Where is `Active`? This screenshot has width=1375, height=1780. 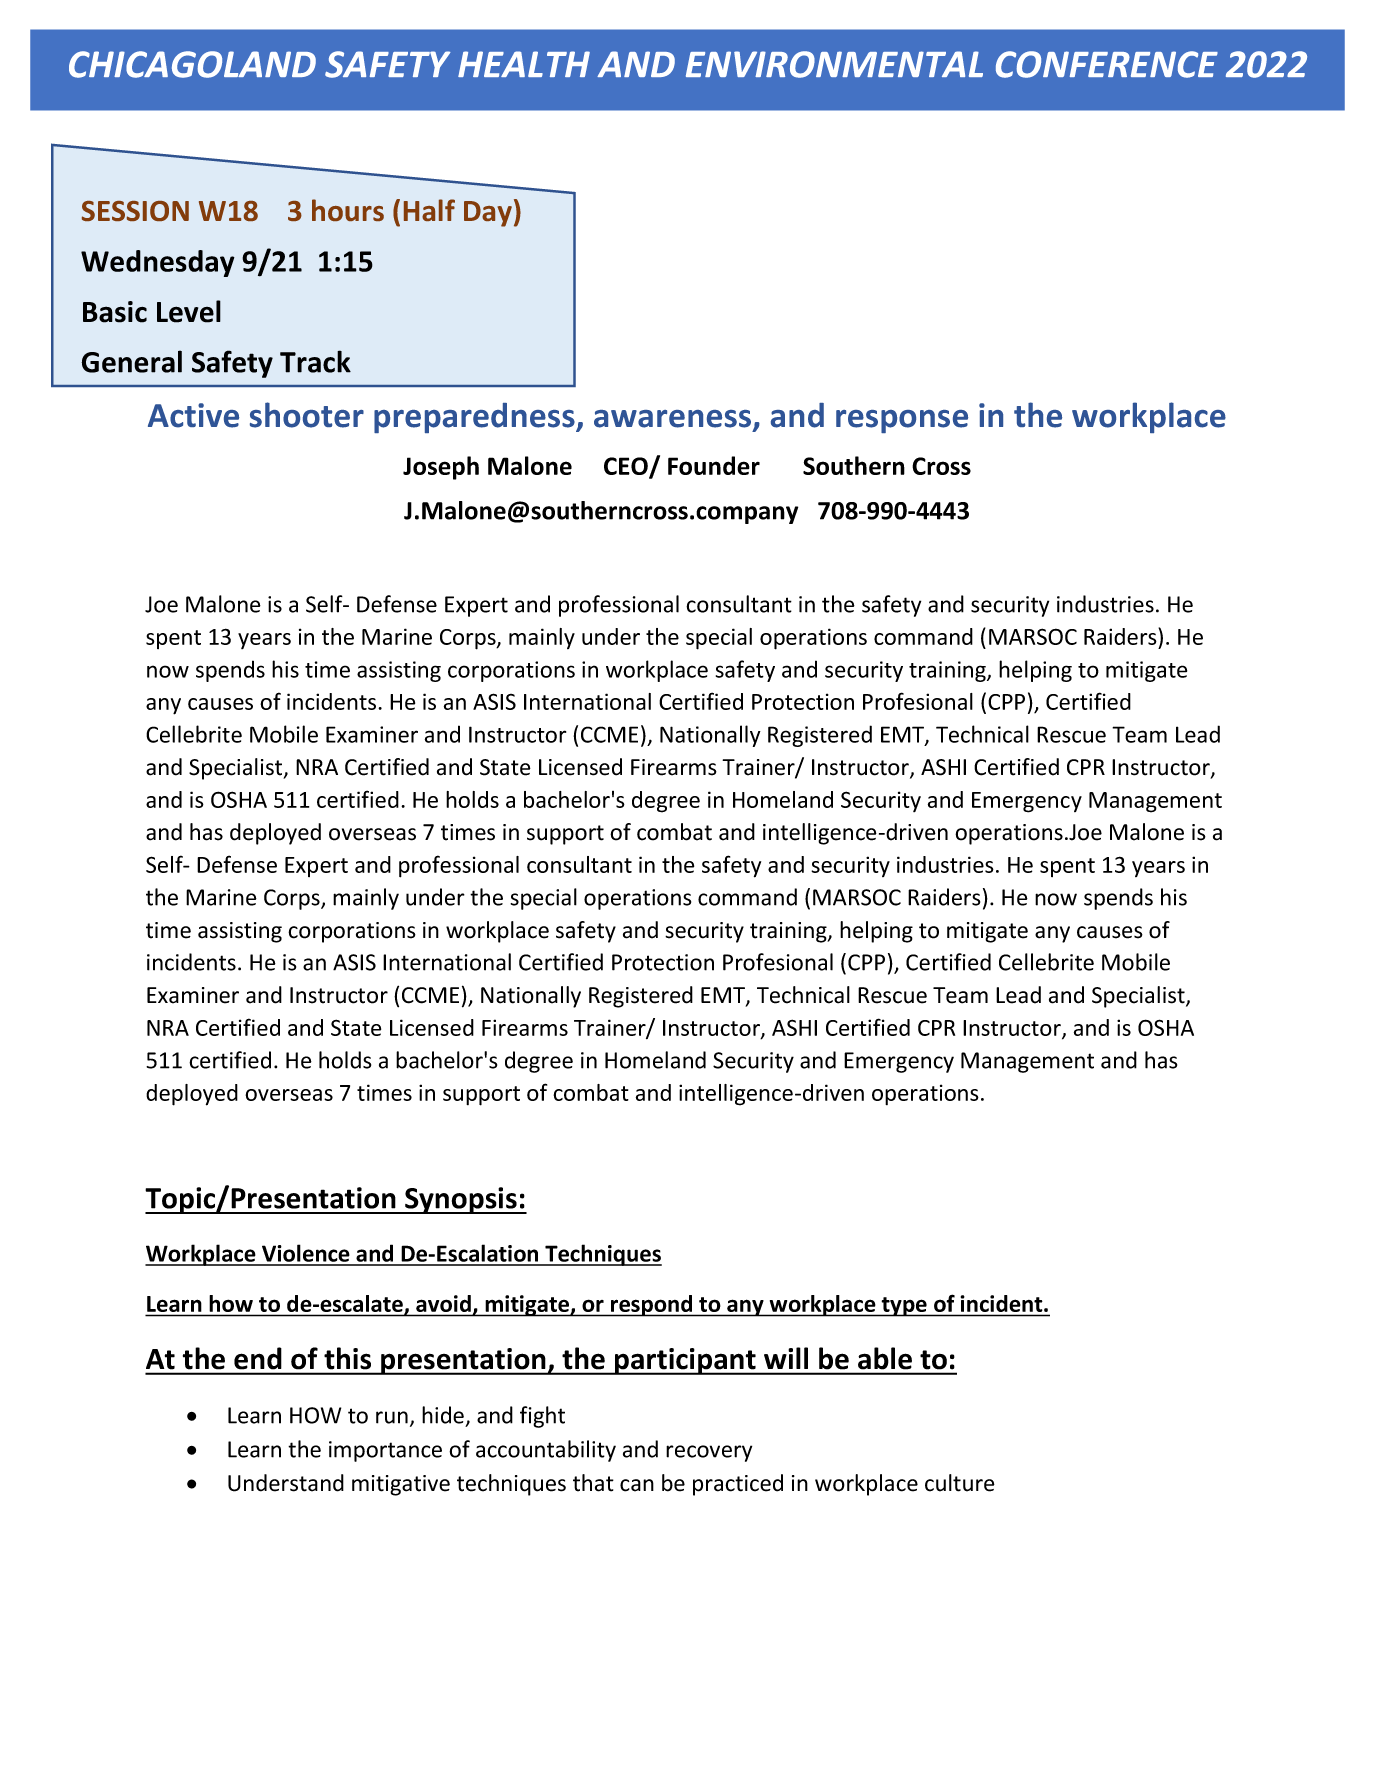 Active is located at coordinates (193, 415).
